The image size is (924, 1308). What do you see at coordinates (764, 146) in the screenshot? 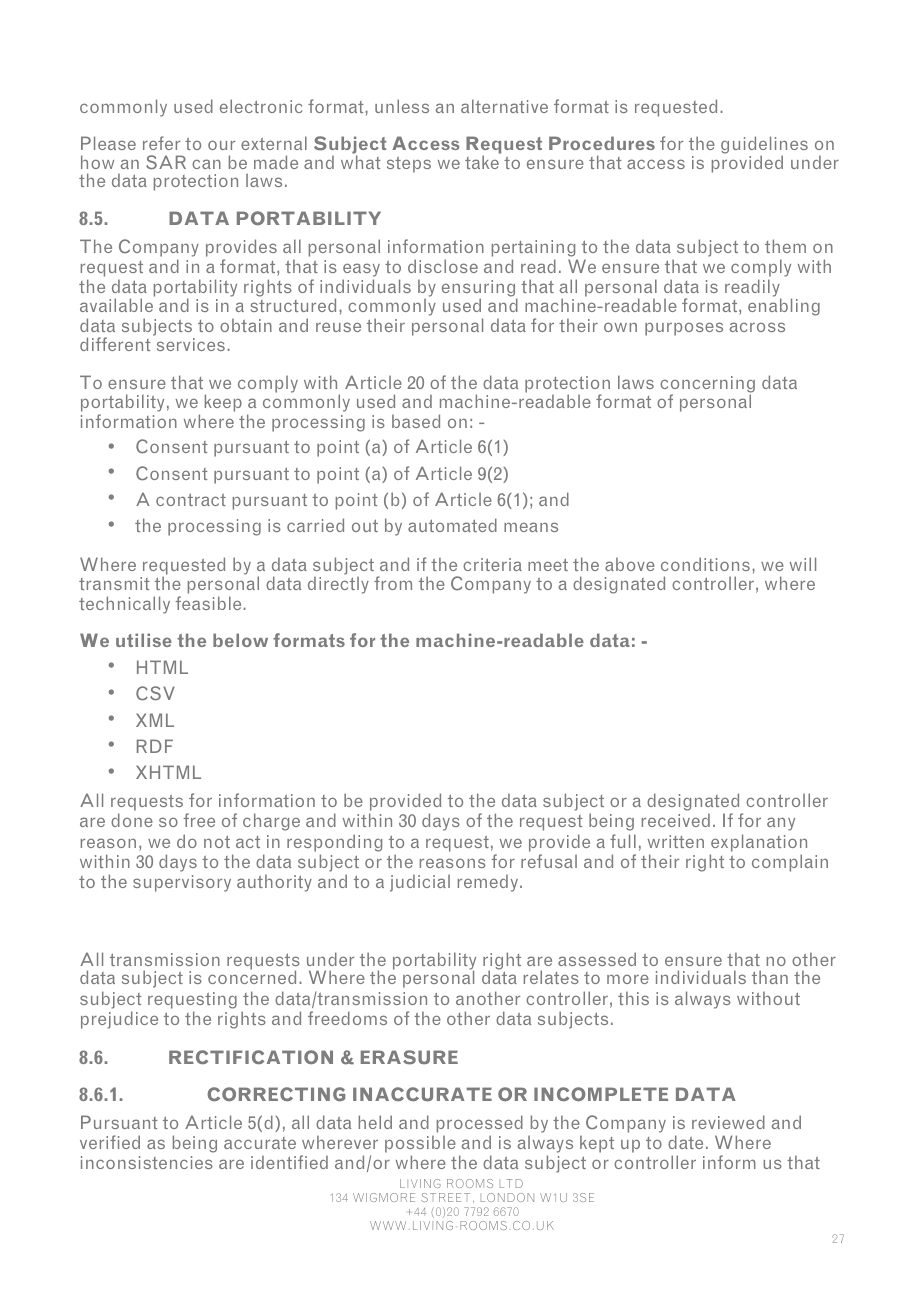
I see `guidelines` at bounding box center [764, 146].
